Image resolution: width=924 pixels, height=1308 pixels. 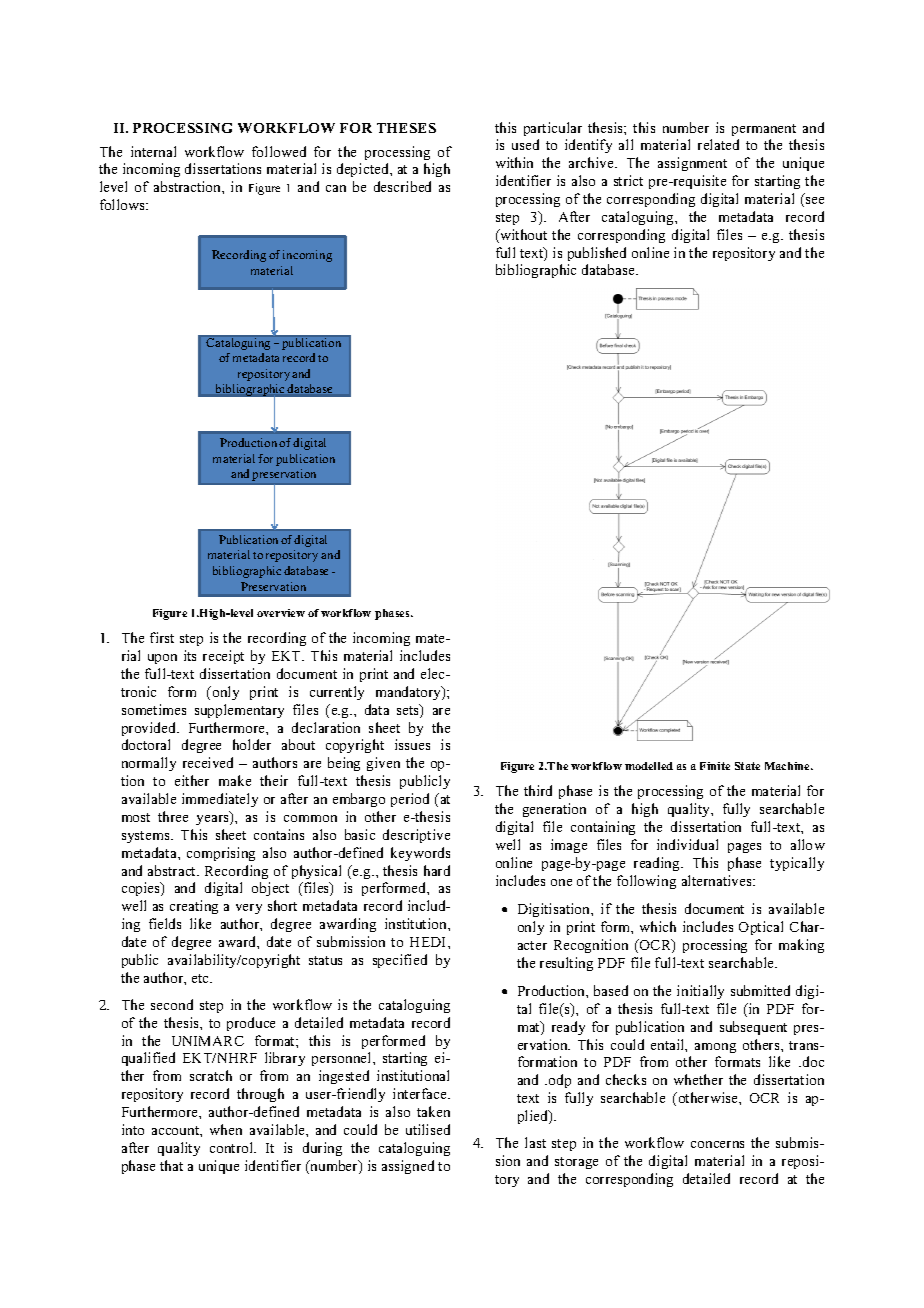 I want to click on issues, so click(x=412, y=744).
